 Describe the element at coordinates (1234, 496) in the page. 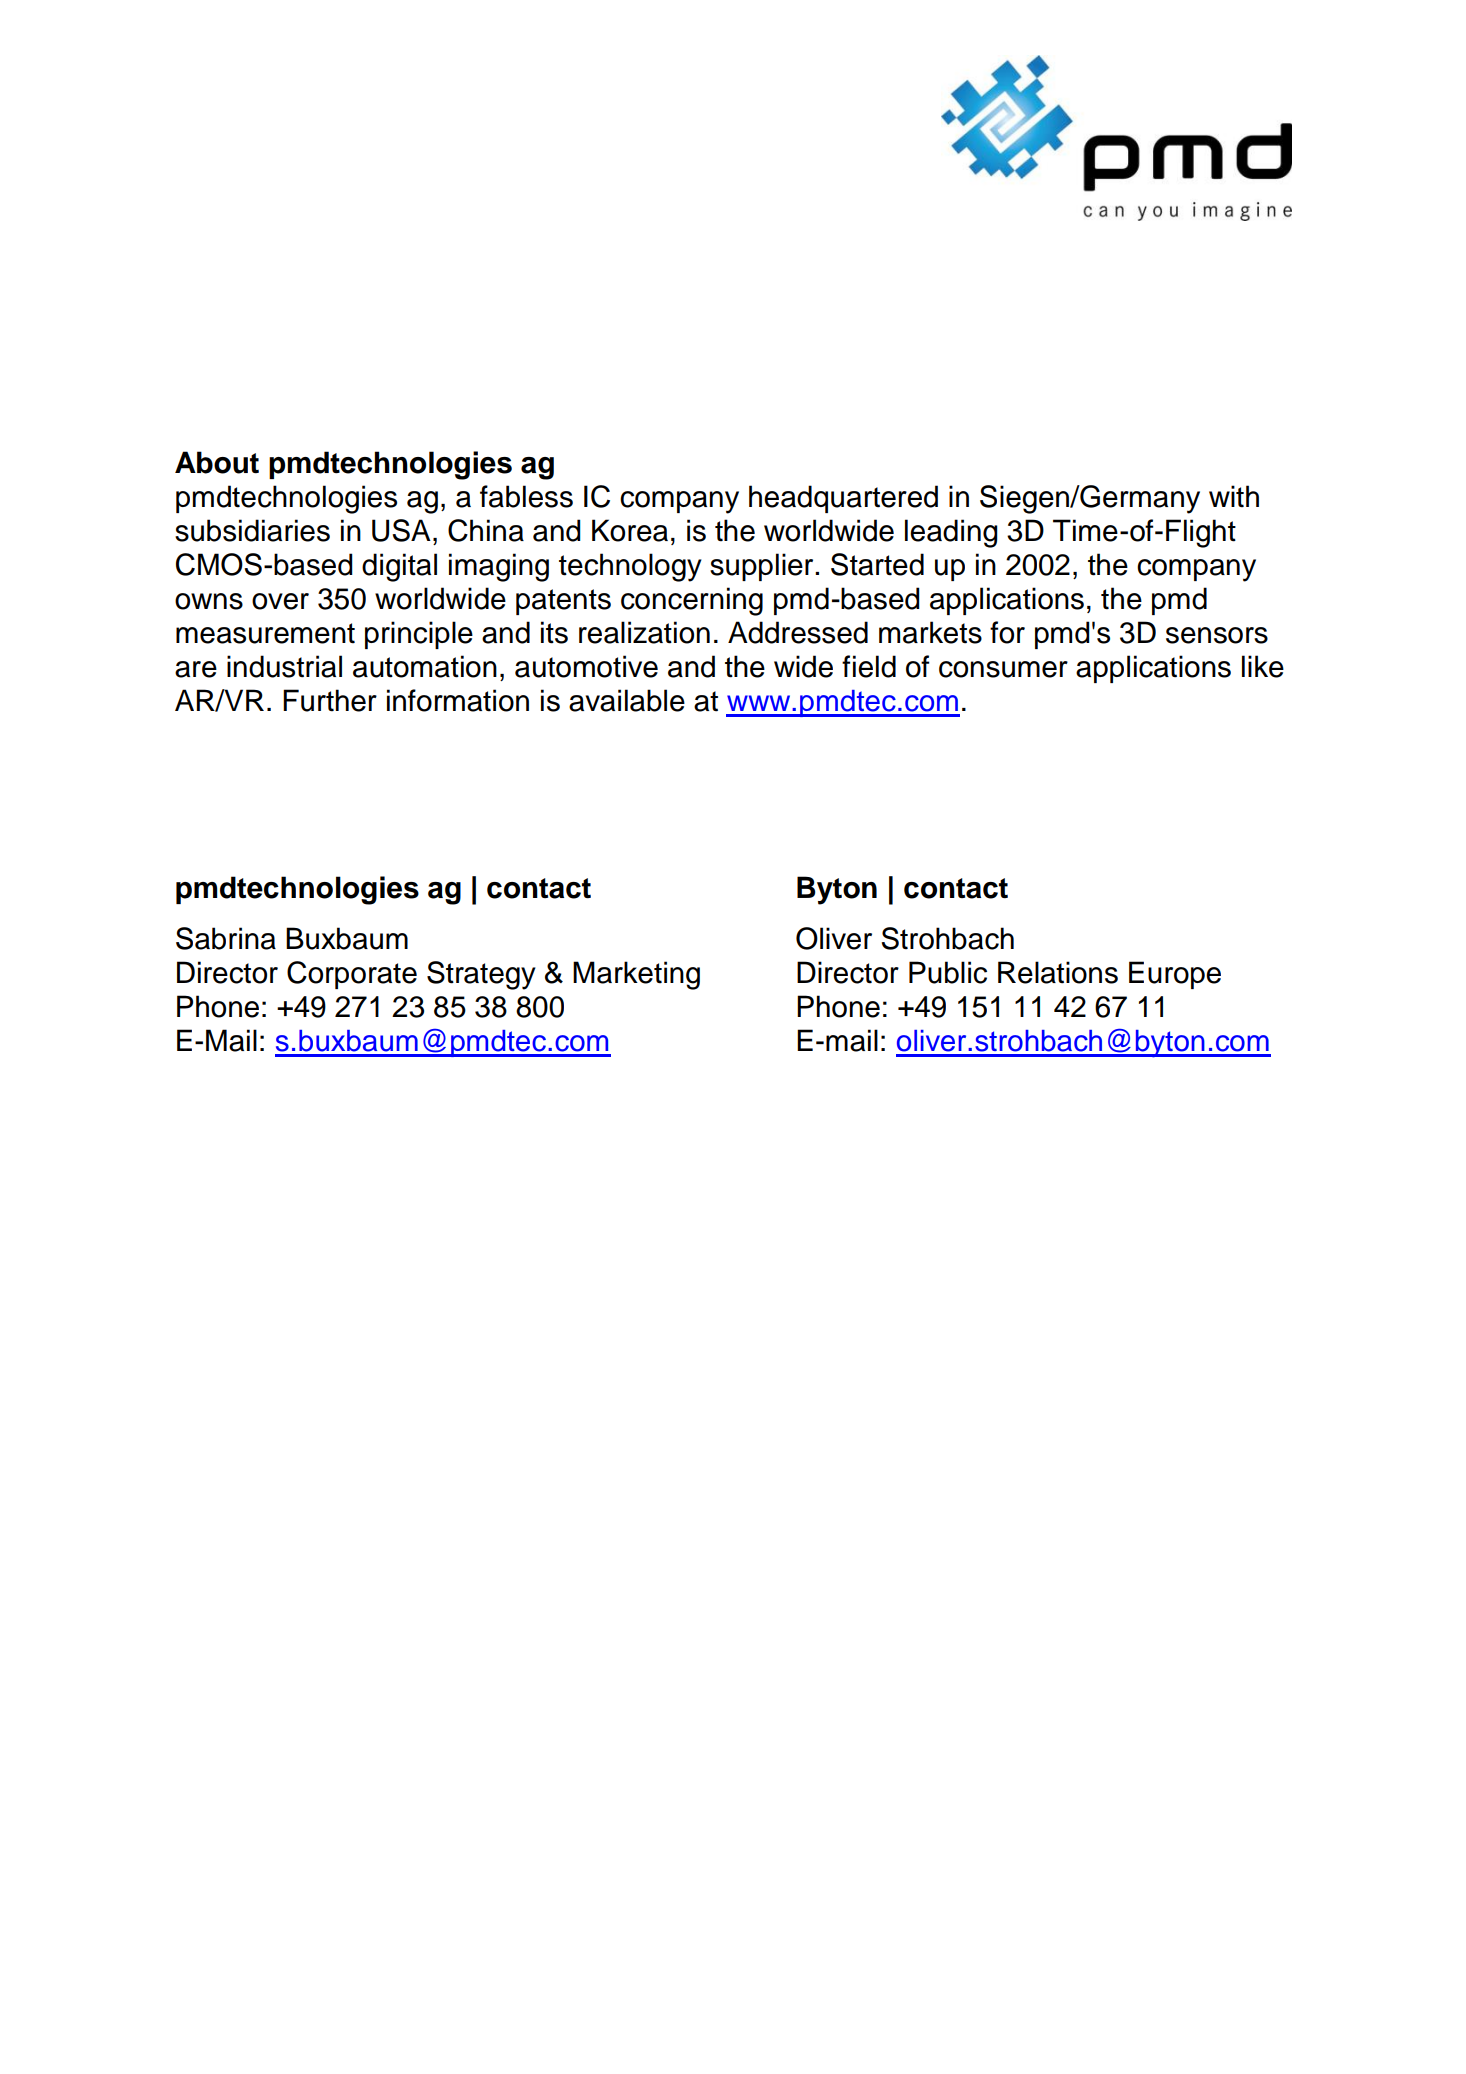

I see `with` at that location.
